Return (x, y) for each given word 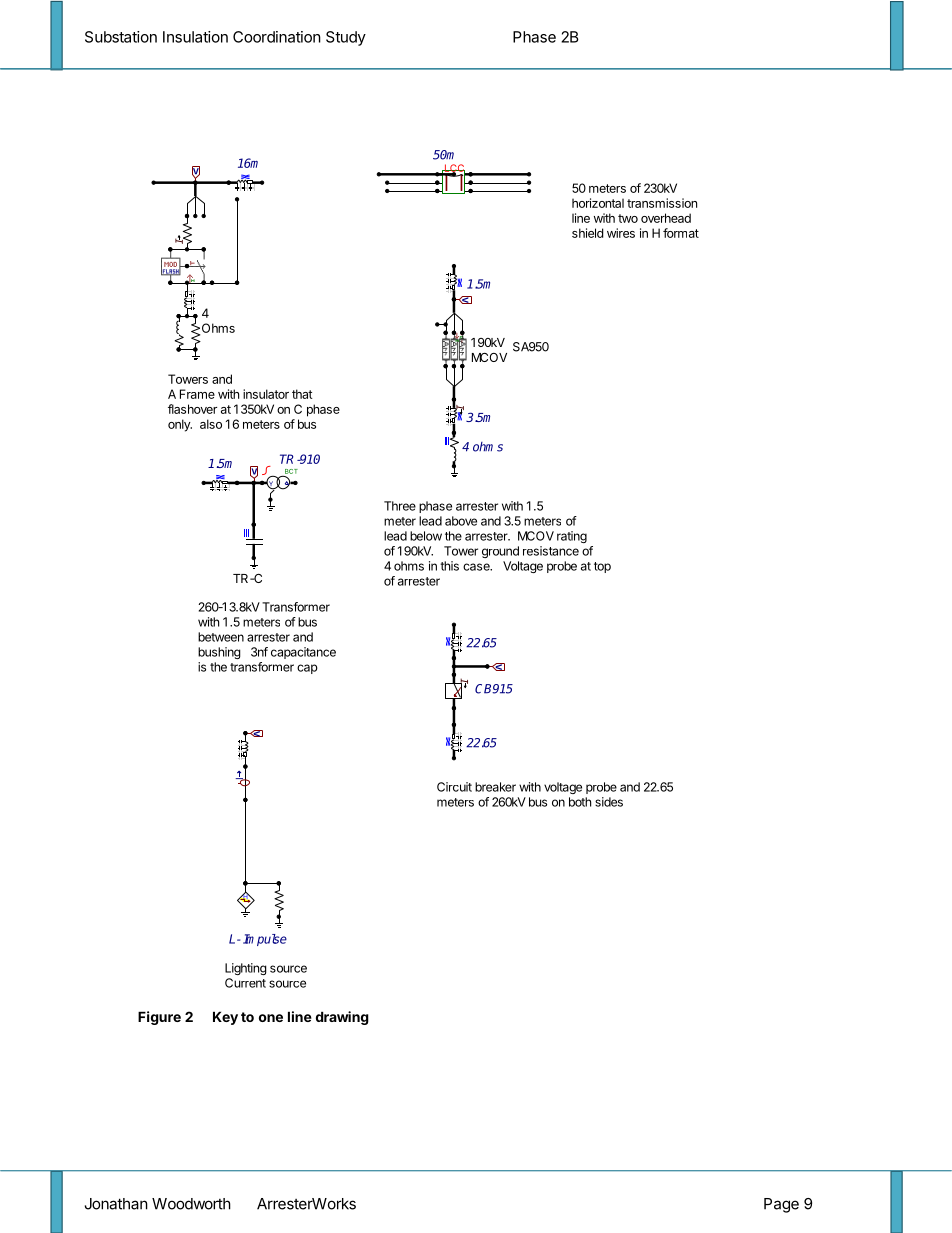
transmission (662, 203)
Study (346, 38)
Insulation (195, 37)
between (221, 637)
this (449, 566)
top (602, 567)
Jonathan (116, 1204)
